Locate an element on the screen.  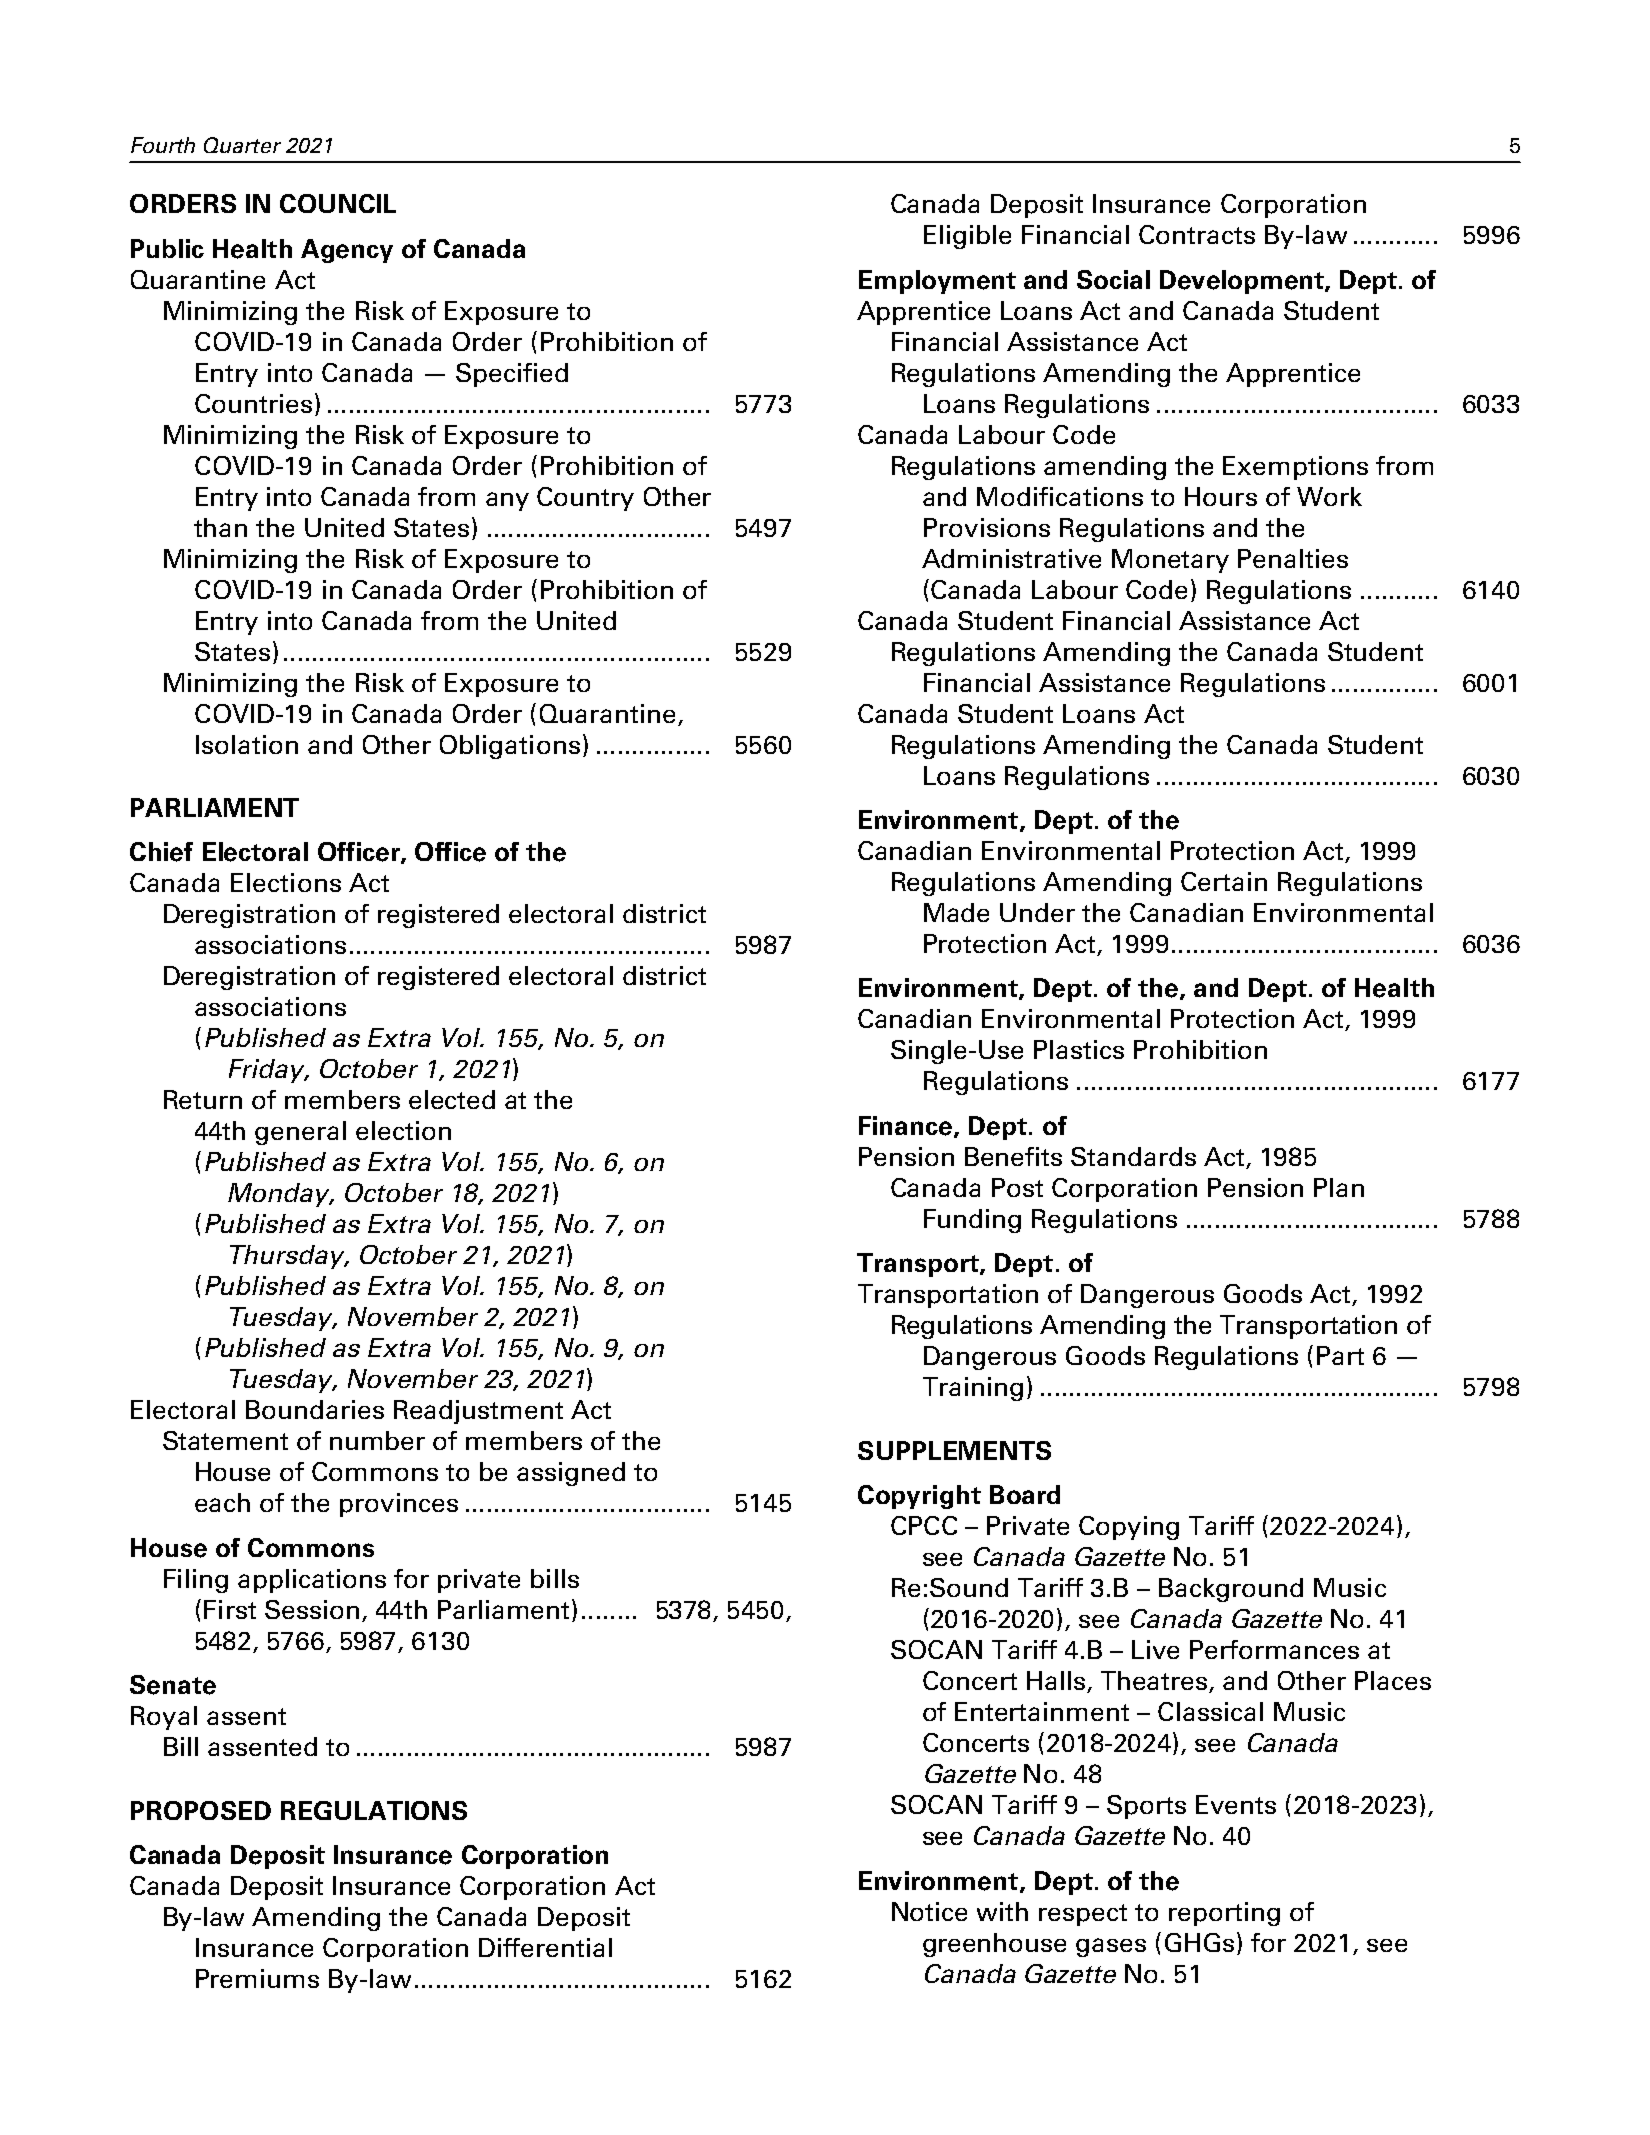
Notice is located at coordinates (929, 1911).
